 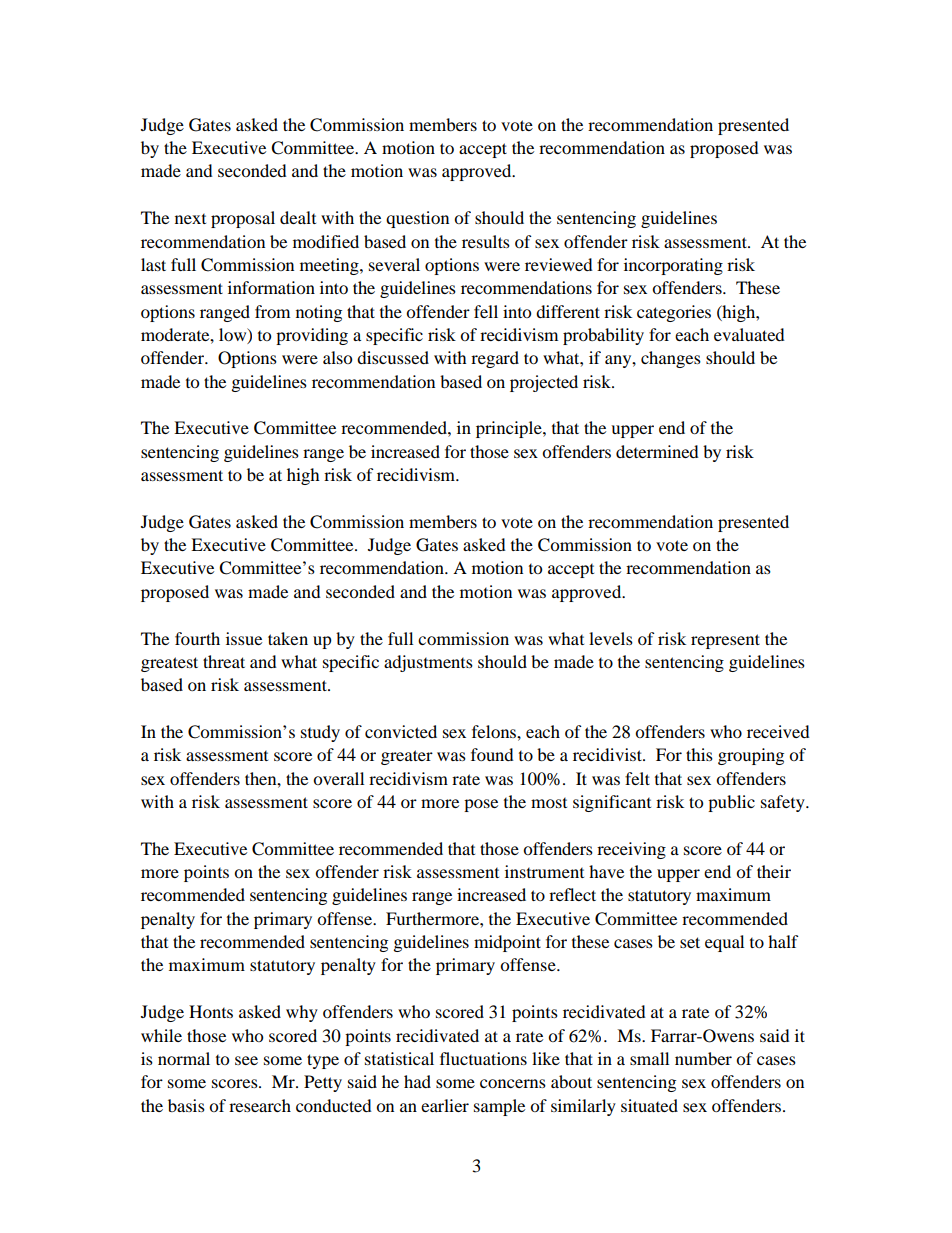 What do you see at coordinates (246, 1060) in the screenshot?
I see `see` at bounding box center [246, 1060].
